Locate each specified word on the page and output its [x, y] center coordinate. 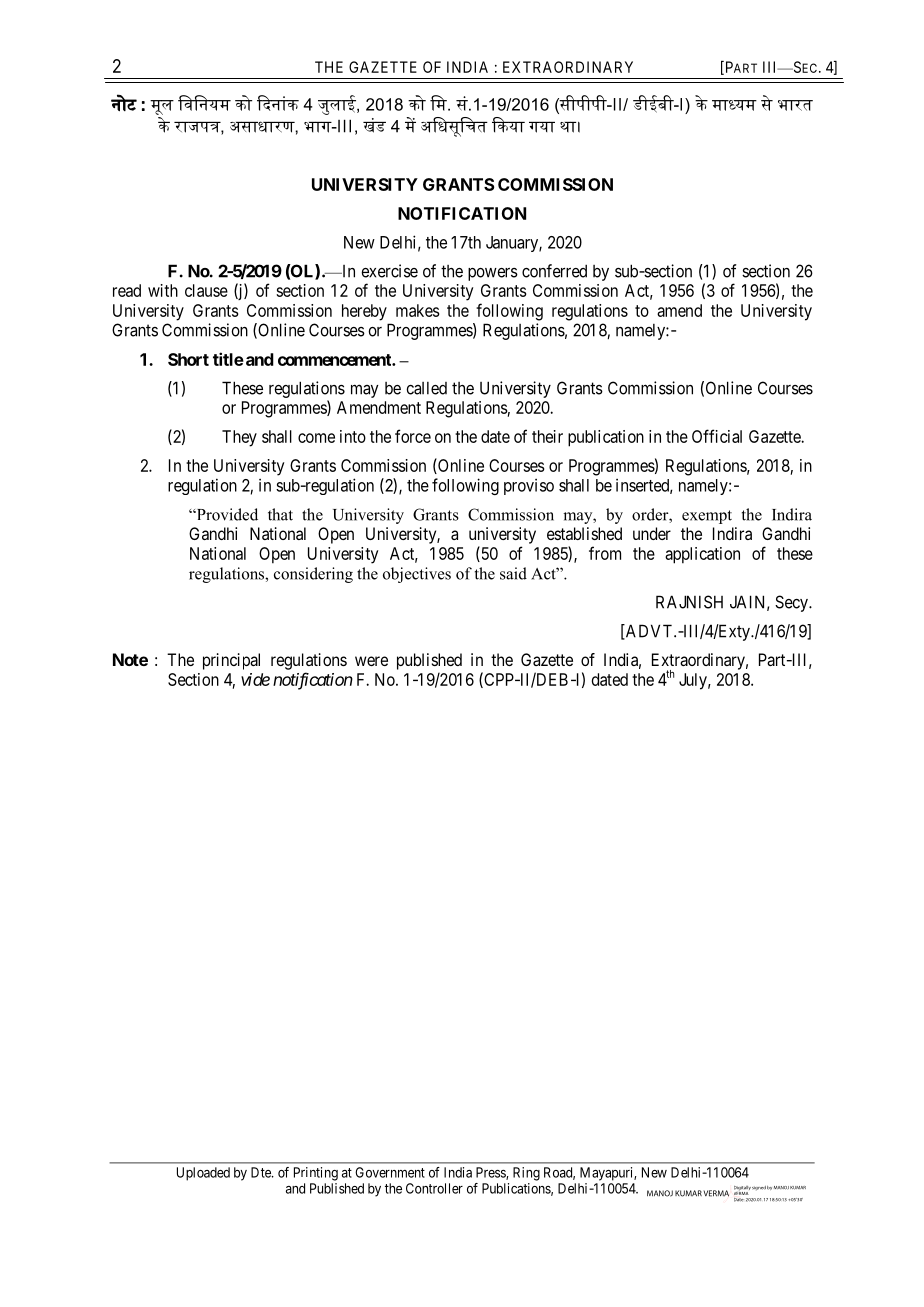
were [371, 661]
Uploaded [203, 1174]
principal [231, 661]
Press [491, 1173]
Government [390, 1172]
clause [206, 290]
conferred [554, 271]
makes [418, 310]
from [605, 553]
